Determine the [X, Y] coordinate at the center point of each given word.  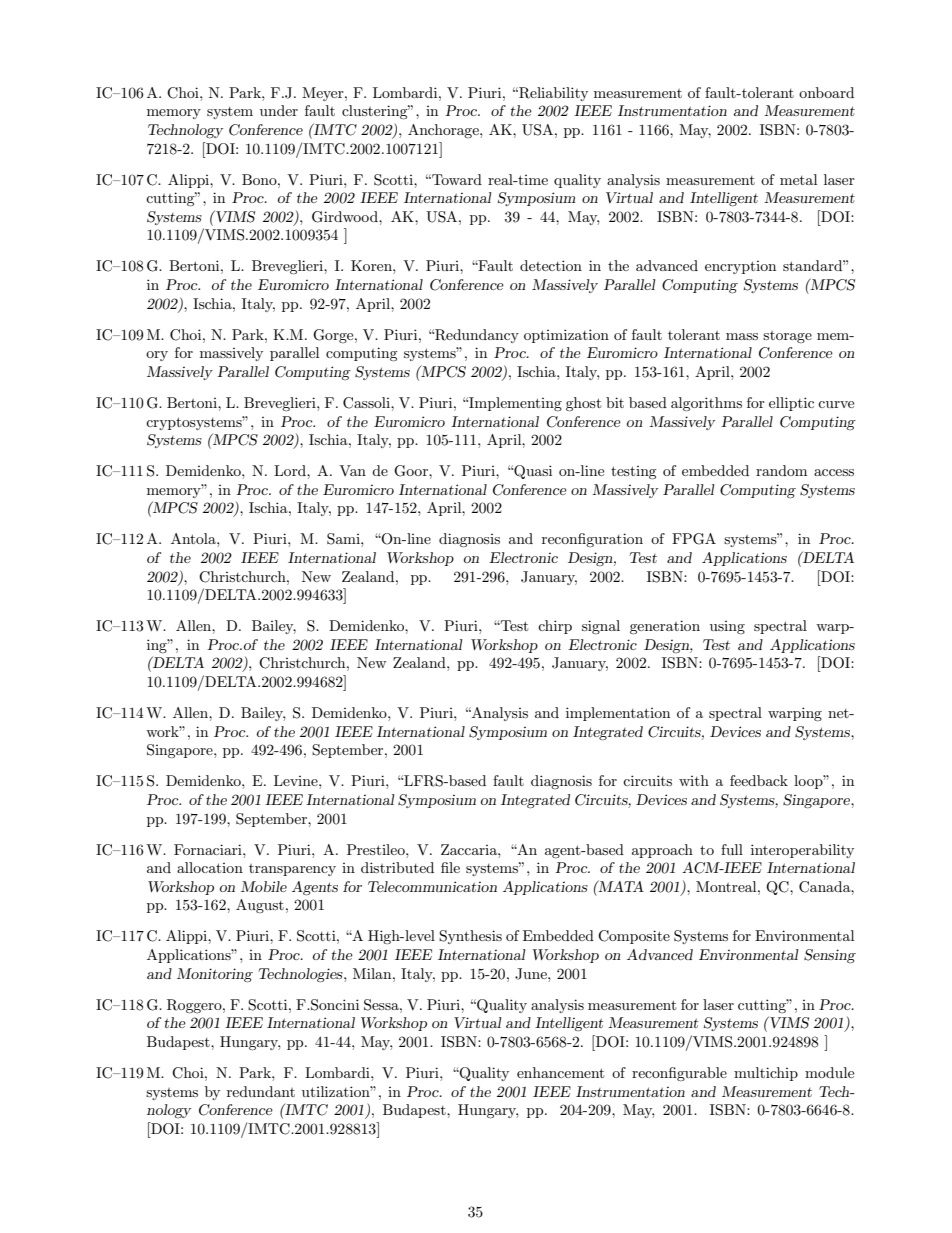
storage [787, 337]
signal [601, 627]
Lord [291, 470]
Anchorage [444, 131]
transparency [292, 870]
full [732, 849]
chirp [555, 627]
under [279, 110]
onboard [826, 92]
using [727, 627]
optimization [566, 336]
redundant [261, 1091]
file [450, 867]
